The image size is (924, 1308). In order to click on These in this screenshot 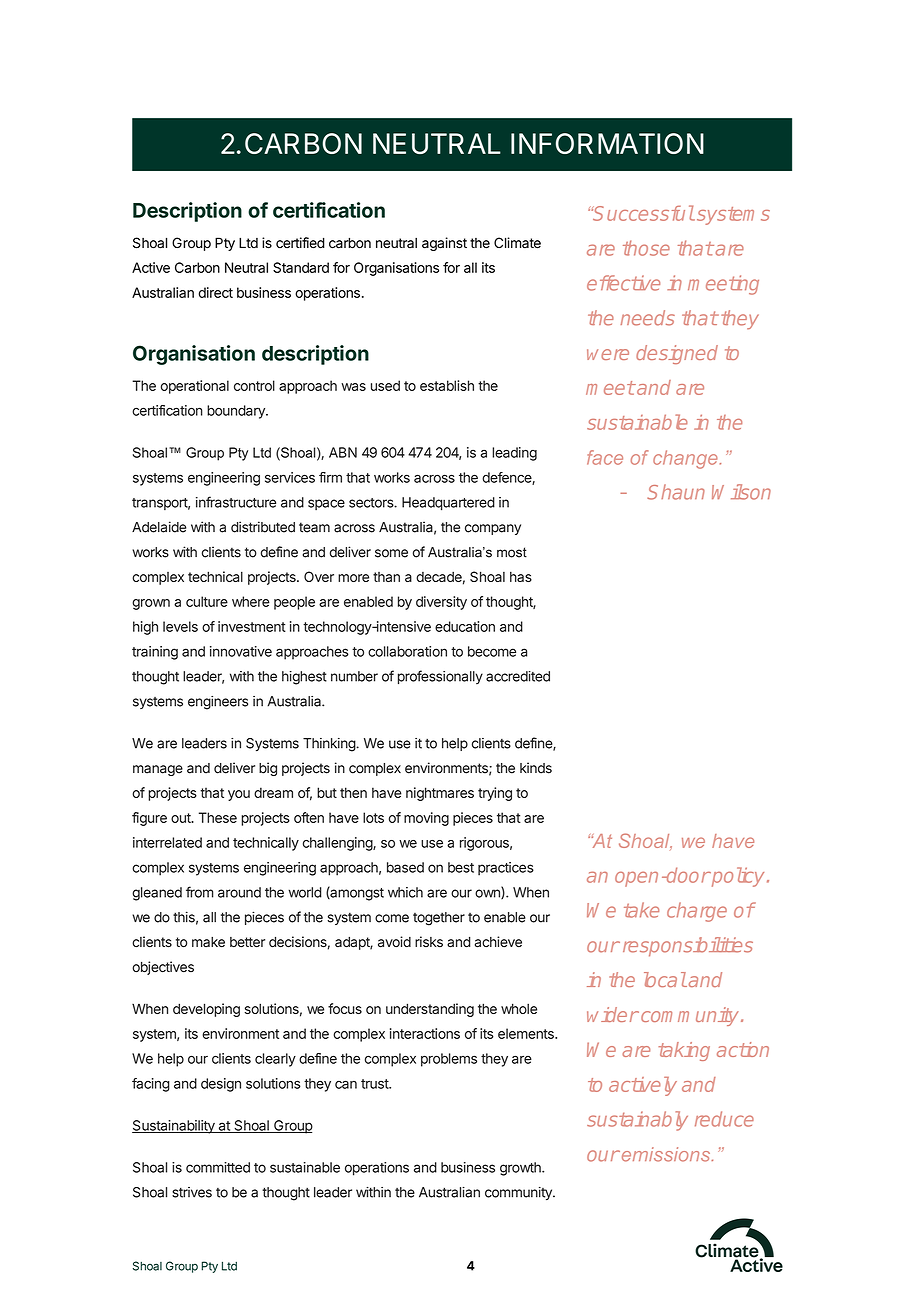, I will do `click(218, 817)`.
